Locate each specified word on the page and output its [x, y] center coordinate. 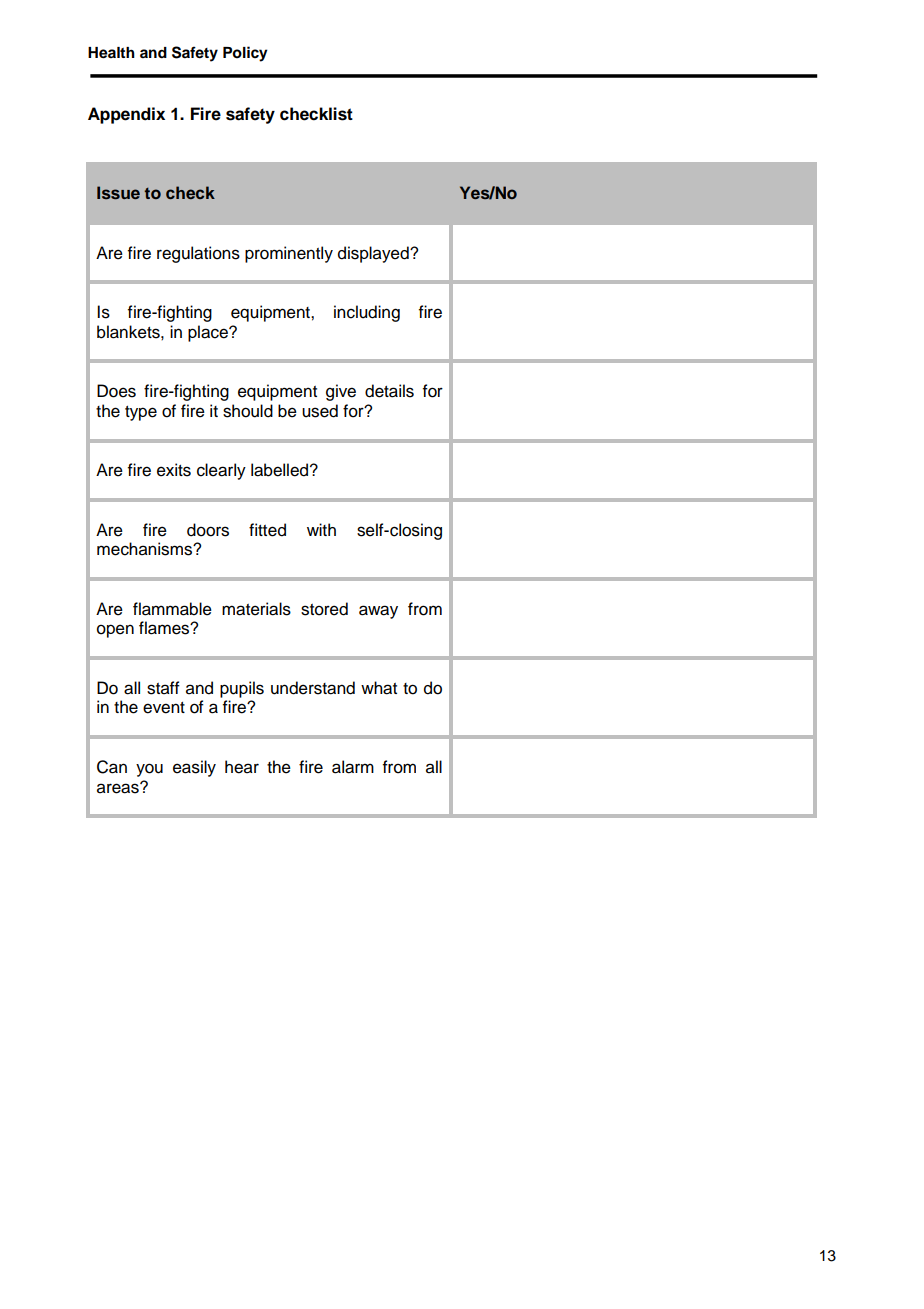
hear [242, 767]
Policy [245, 54]
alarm [353, 767]
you [149, 770]
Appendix [126, 115]
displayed [374, 254]
